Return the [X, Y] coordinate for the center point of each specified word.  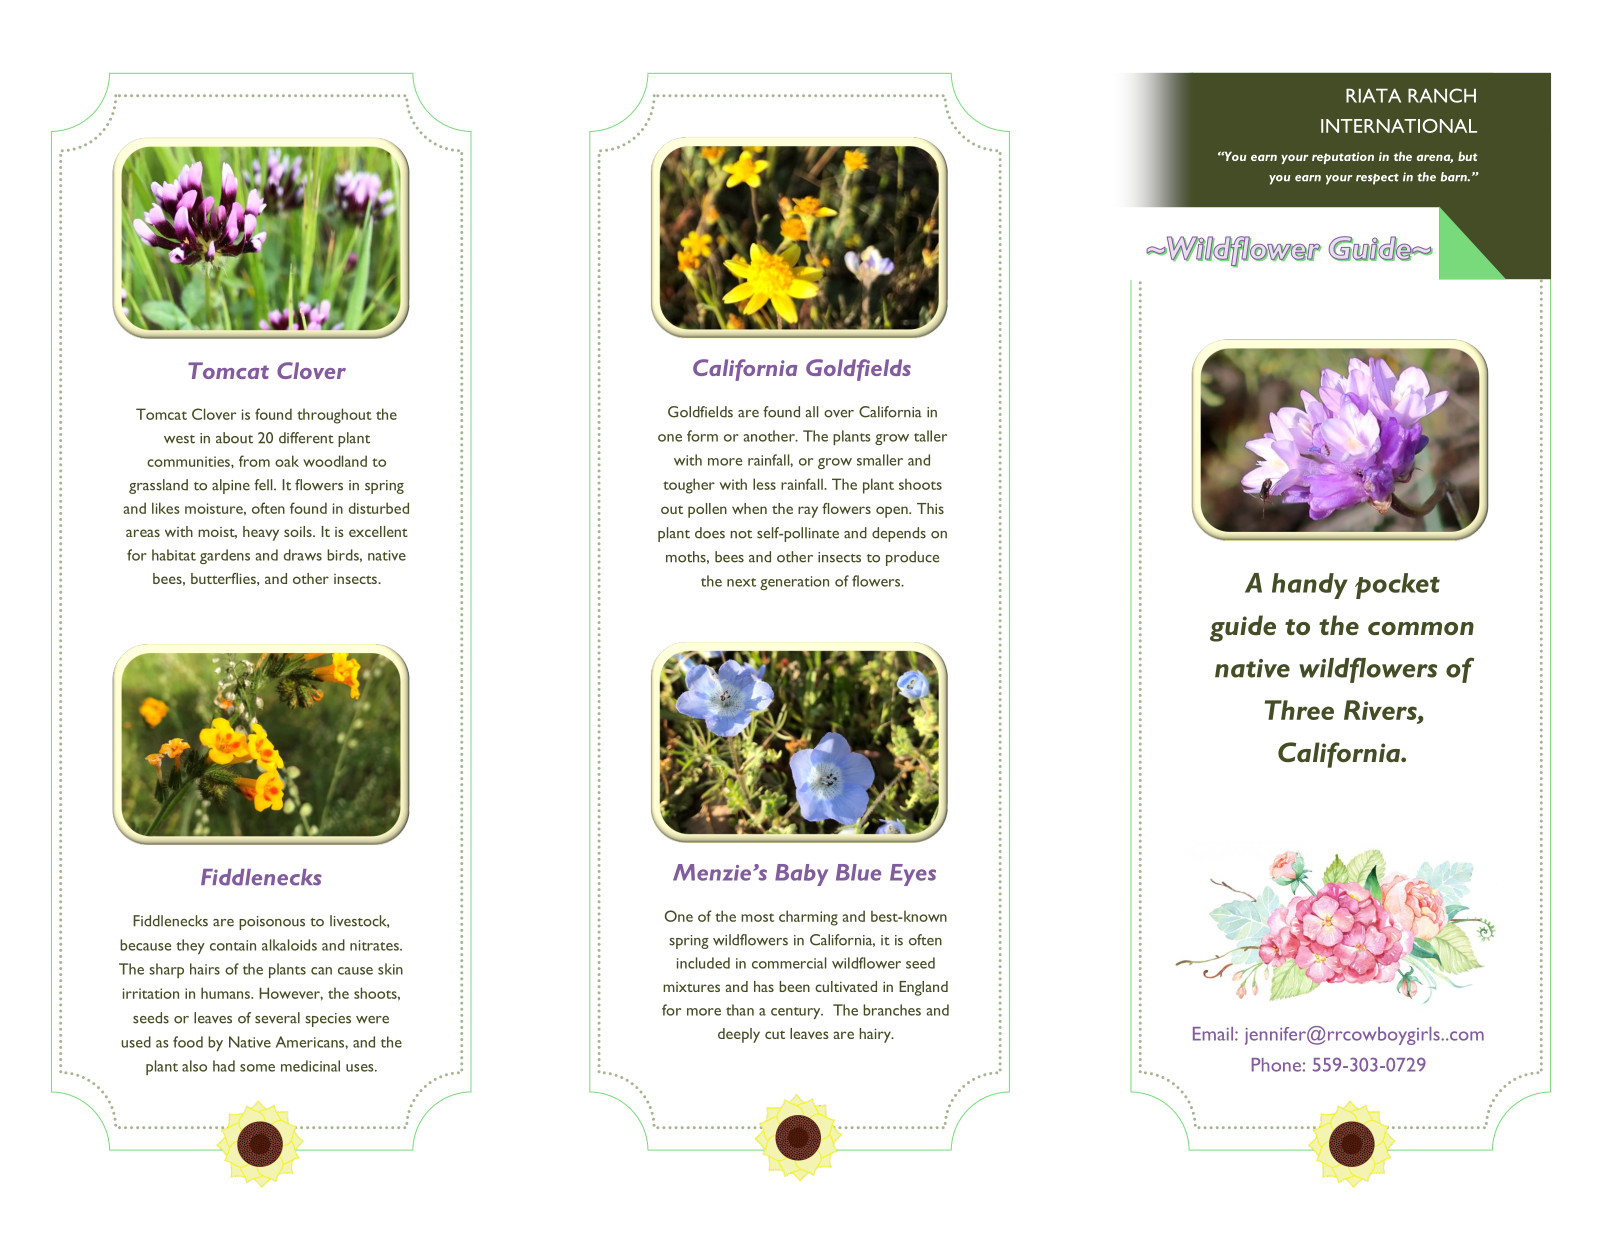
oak [287, 461]
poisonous [272, 923]
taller [930, 436]
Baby [801, 875]
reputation [1343, 158]
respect [1377, 179]
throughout [334, 416]
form [702, 436]
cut [775, 1034]
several [277, 1018]
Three [1299, 710]
